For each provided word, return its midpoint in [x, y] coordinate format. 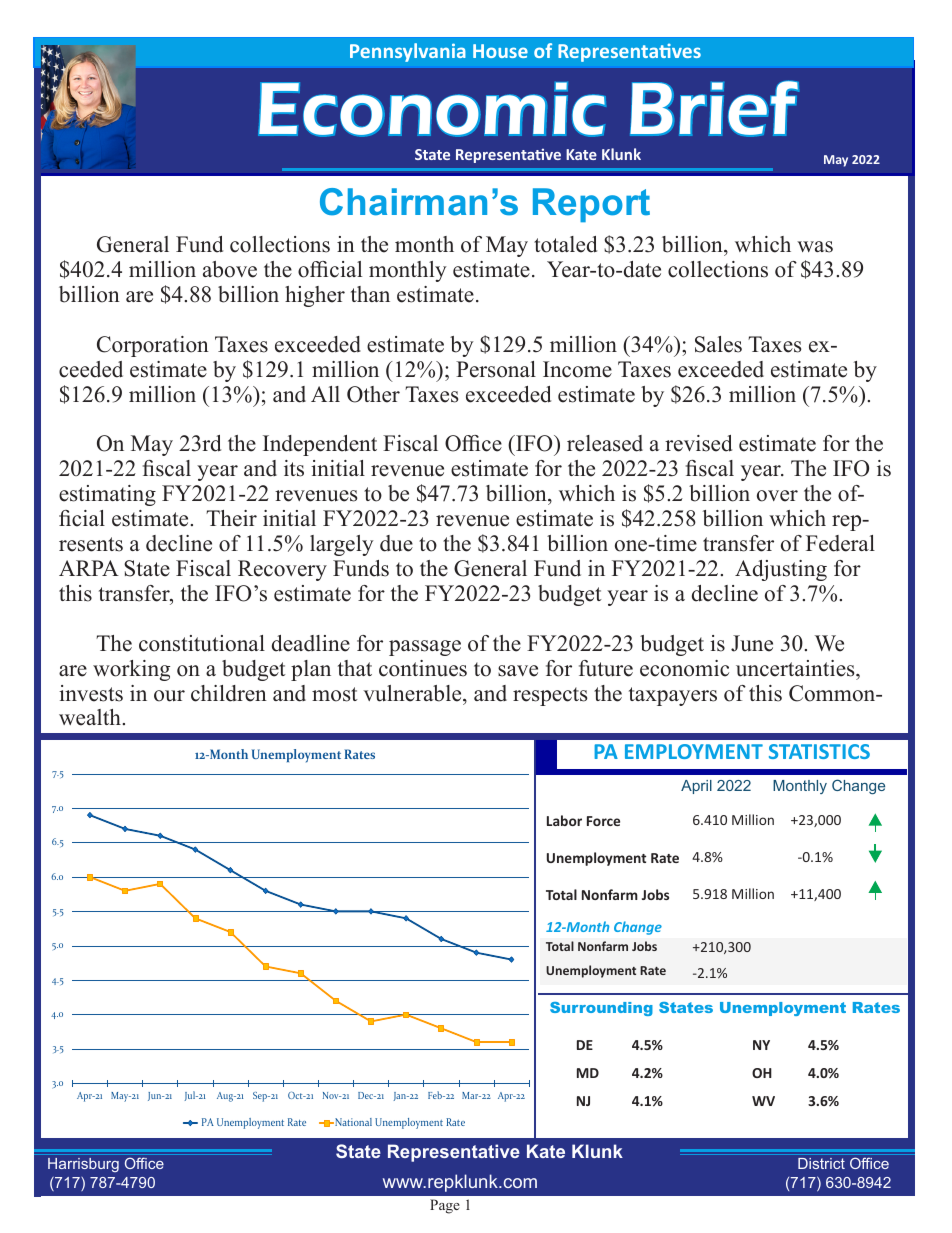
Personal [496, 369]
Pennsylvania [408, 52]
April [696, 787]
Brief [714, 108]
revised [698, 443]
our [169, 696]
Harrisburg [83, 1165]
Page [445, 1206]
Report [591, 205]
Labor [564, 820]
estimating [107, 495]
